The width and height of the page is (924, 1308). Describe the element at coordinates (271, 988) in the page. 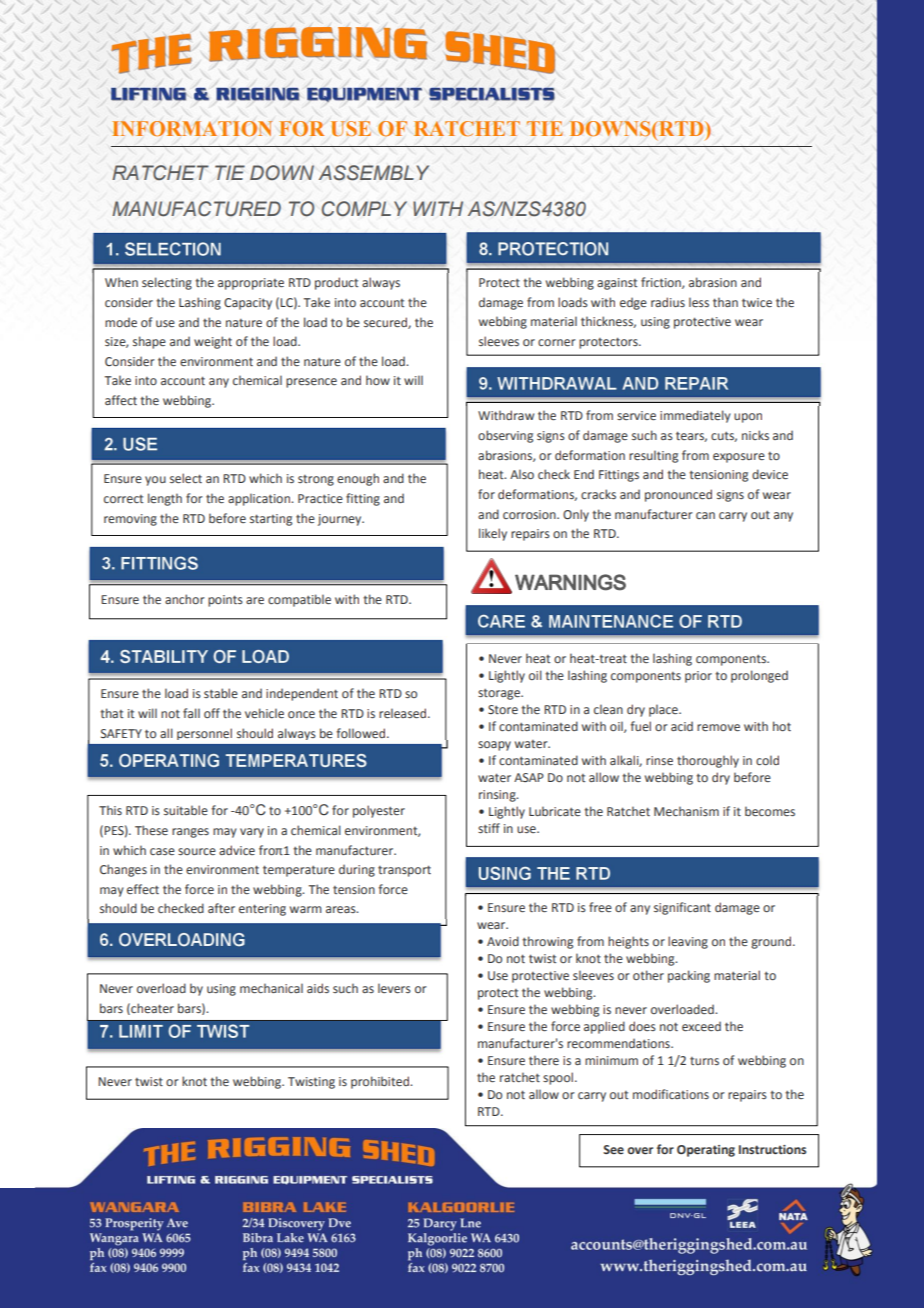

I see `mechanical` at that location.
